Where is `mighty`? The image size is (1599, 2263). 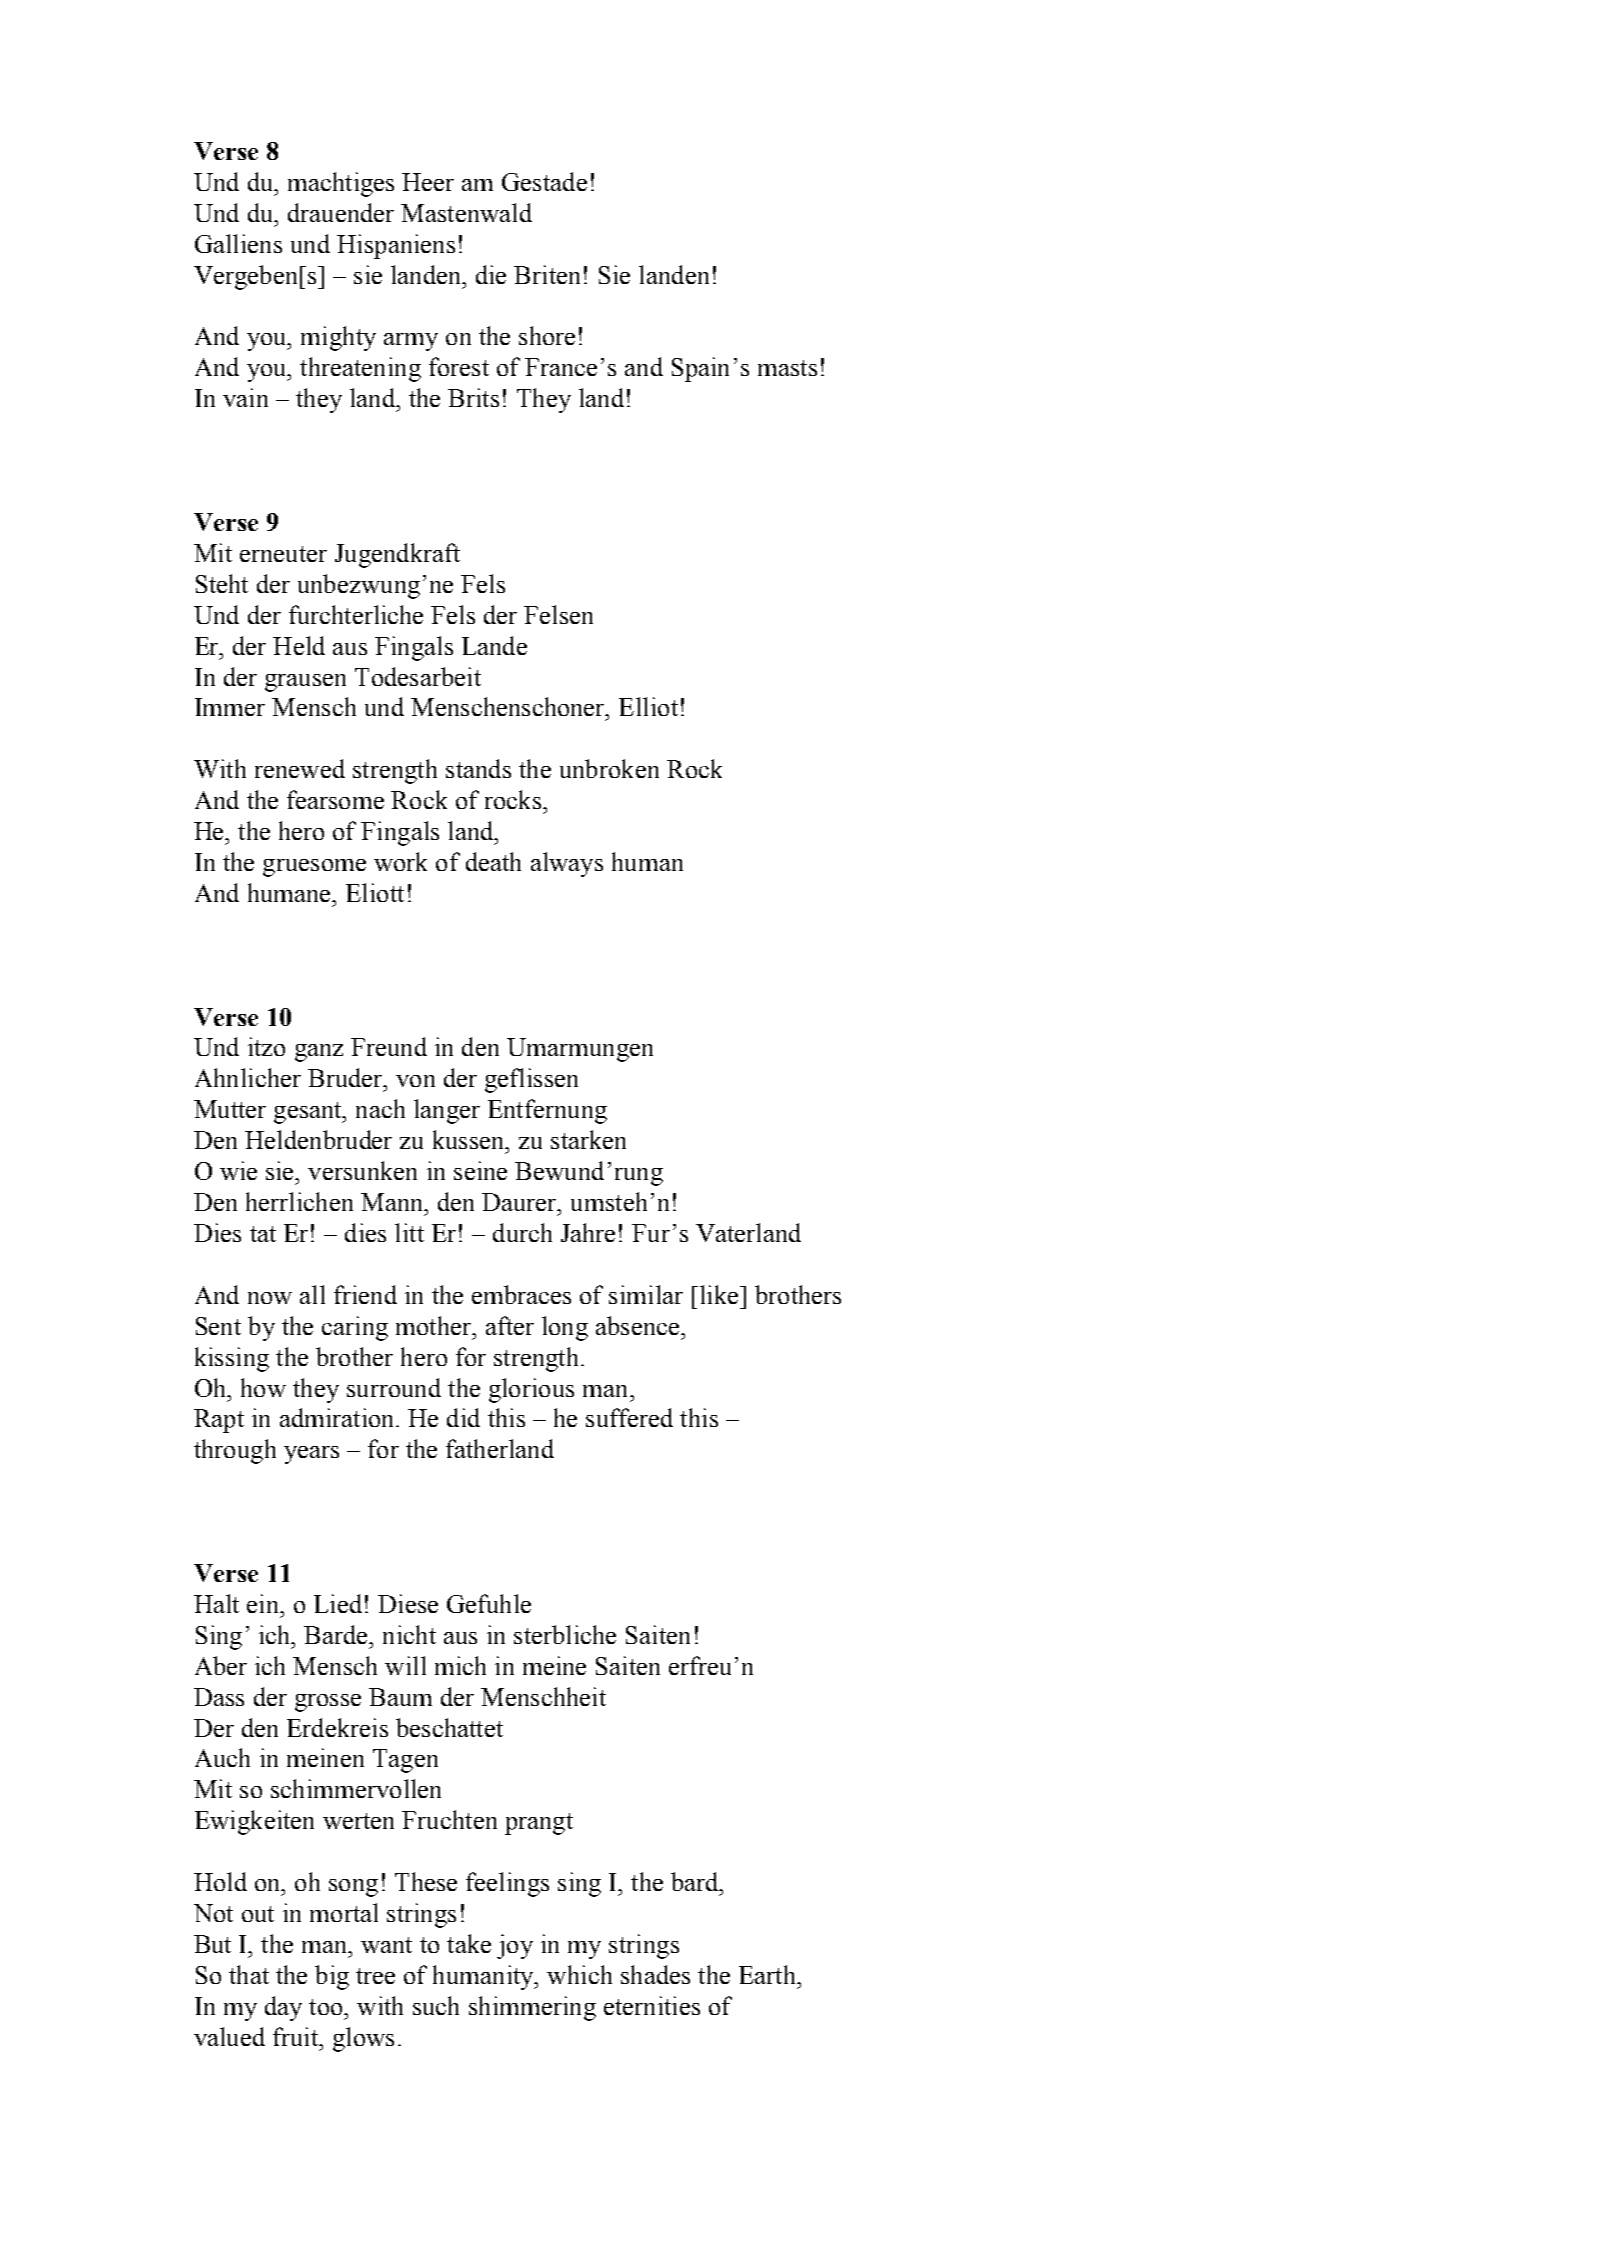 mighty is located at coordinates (338, 338).
